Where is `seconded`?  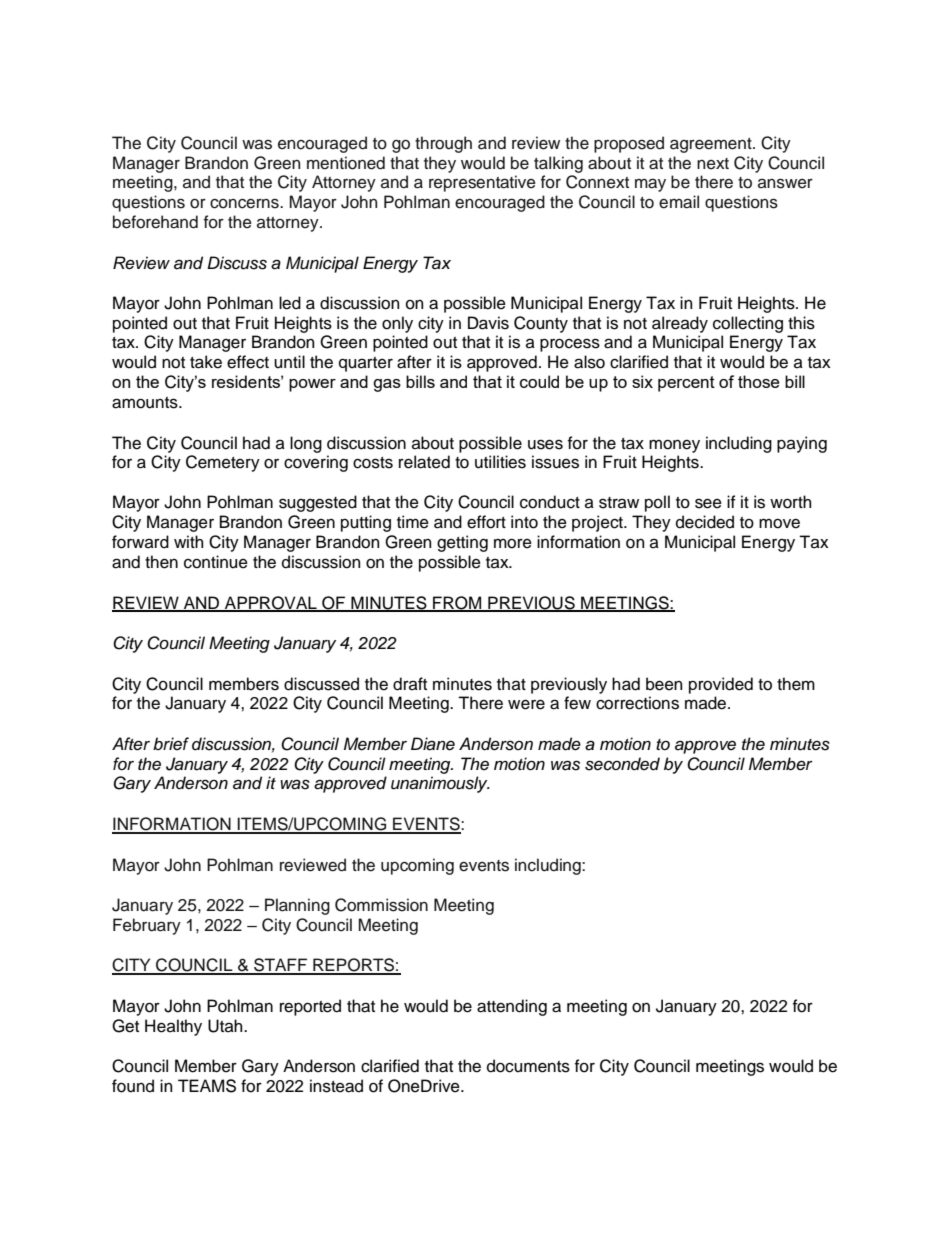 seconded is located at coordinates (622, 764).
